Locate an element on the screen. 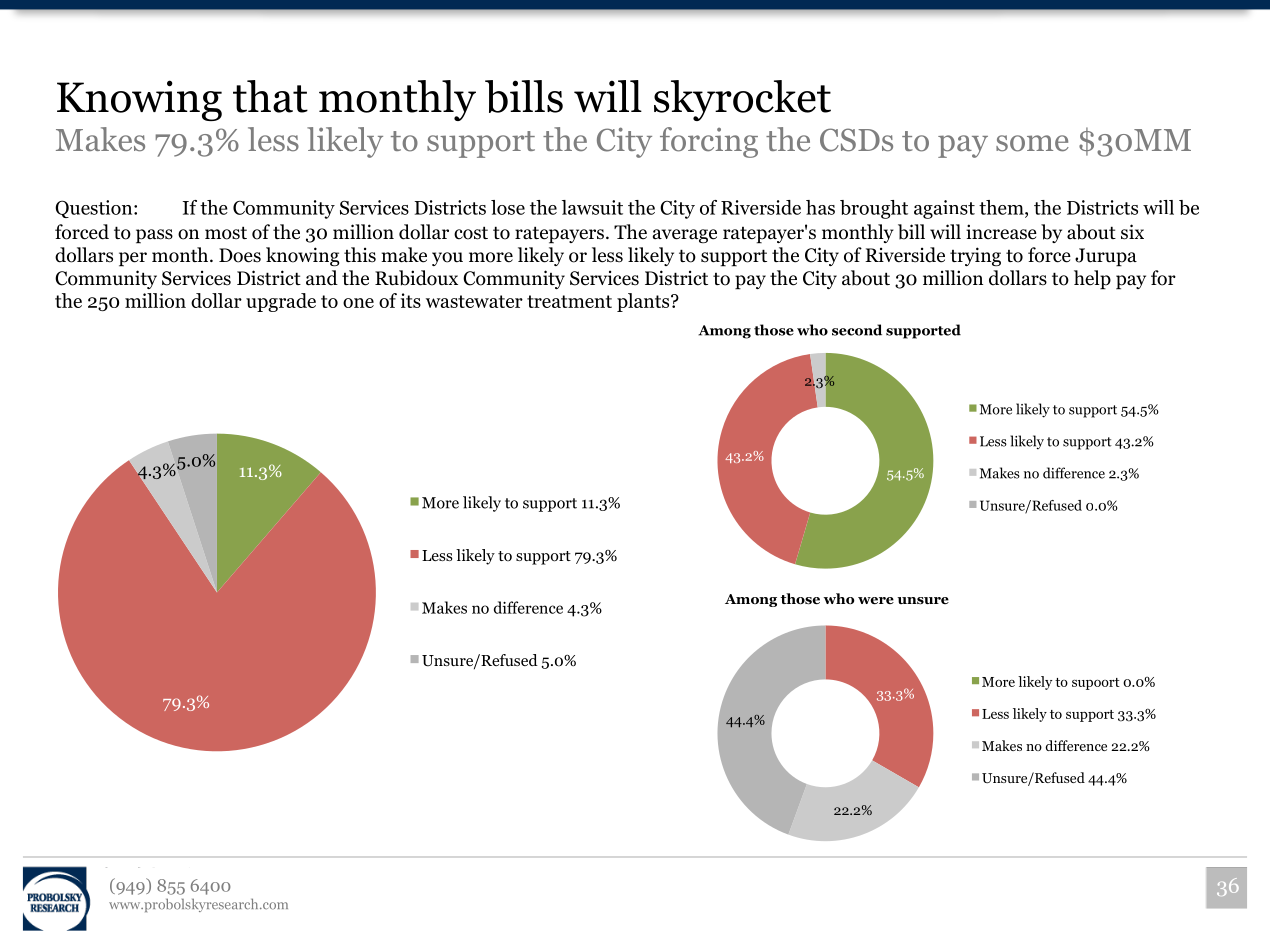 The width and height of the screenshot is (1270, 952). one is located at coordinates (358, 303).
